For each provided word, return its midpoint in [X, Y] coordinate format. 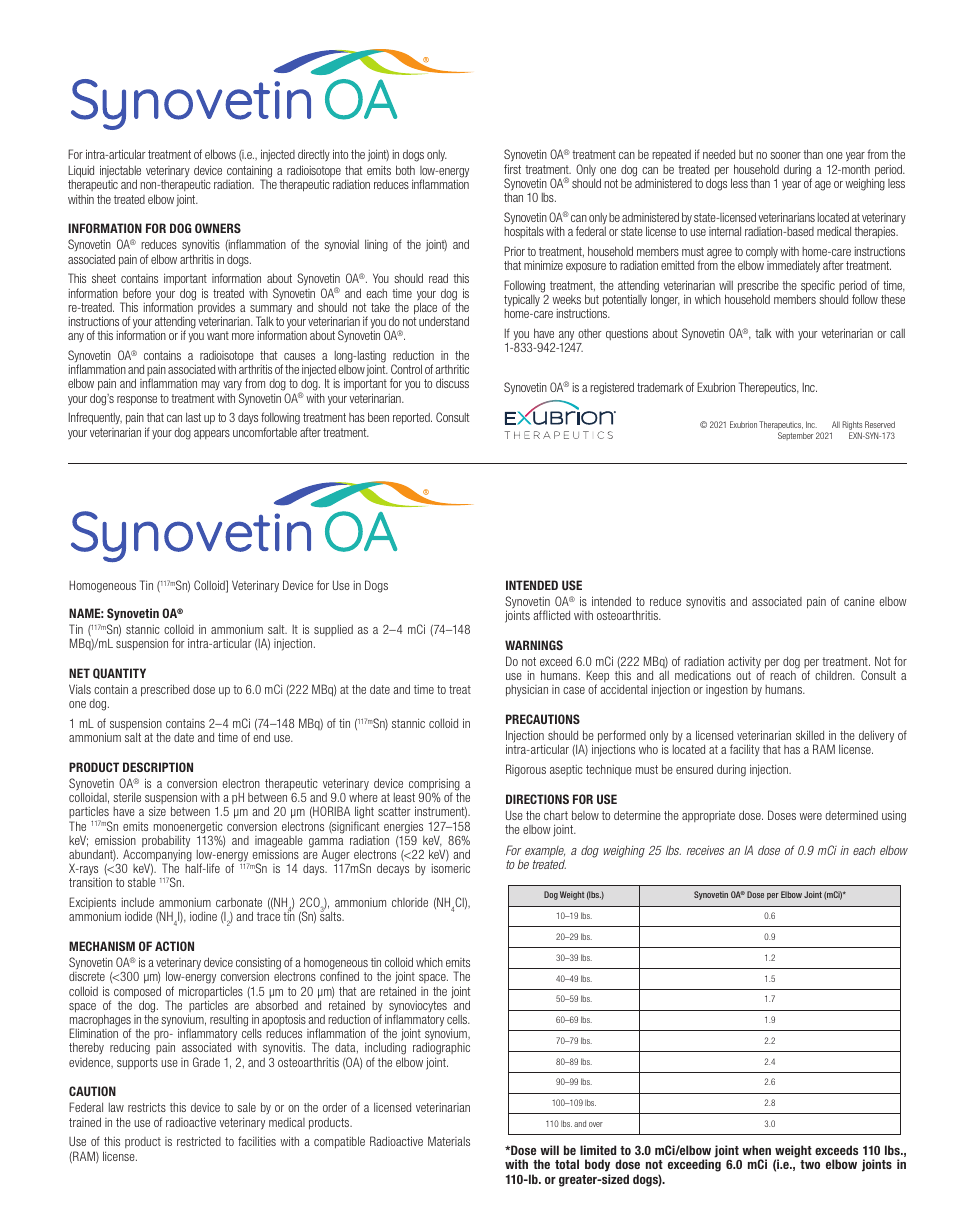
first [512, 169]
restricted [199, 1141]
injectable [120, 173]
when [756, 1150]
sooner [785, 155]
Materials [449, 1141]
